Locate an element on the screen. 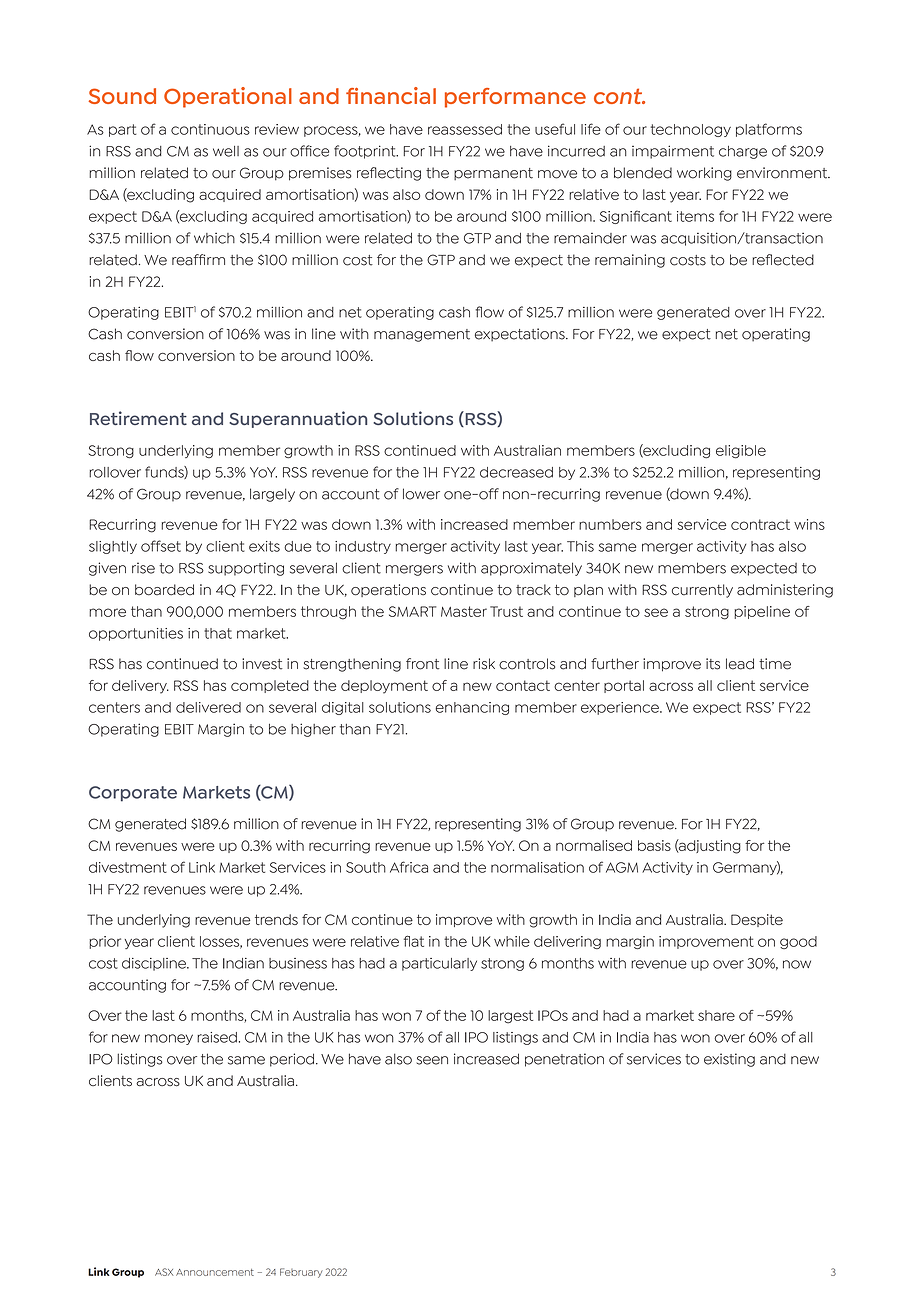 The height and width of the screenshot is (1308, 924). February is located at coordinates (301, 1273).
